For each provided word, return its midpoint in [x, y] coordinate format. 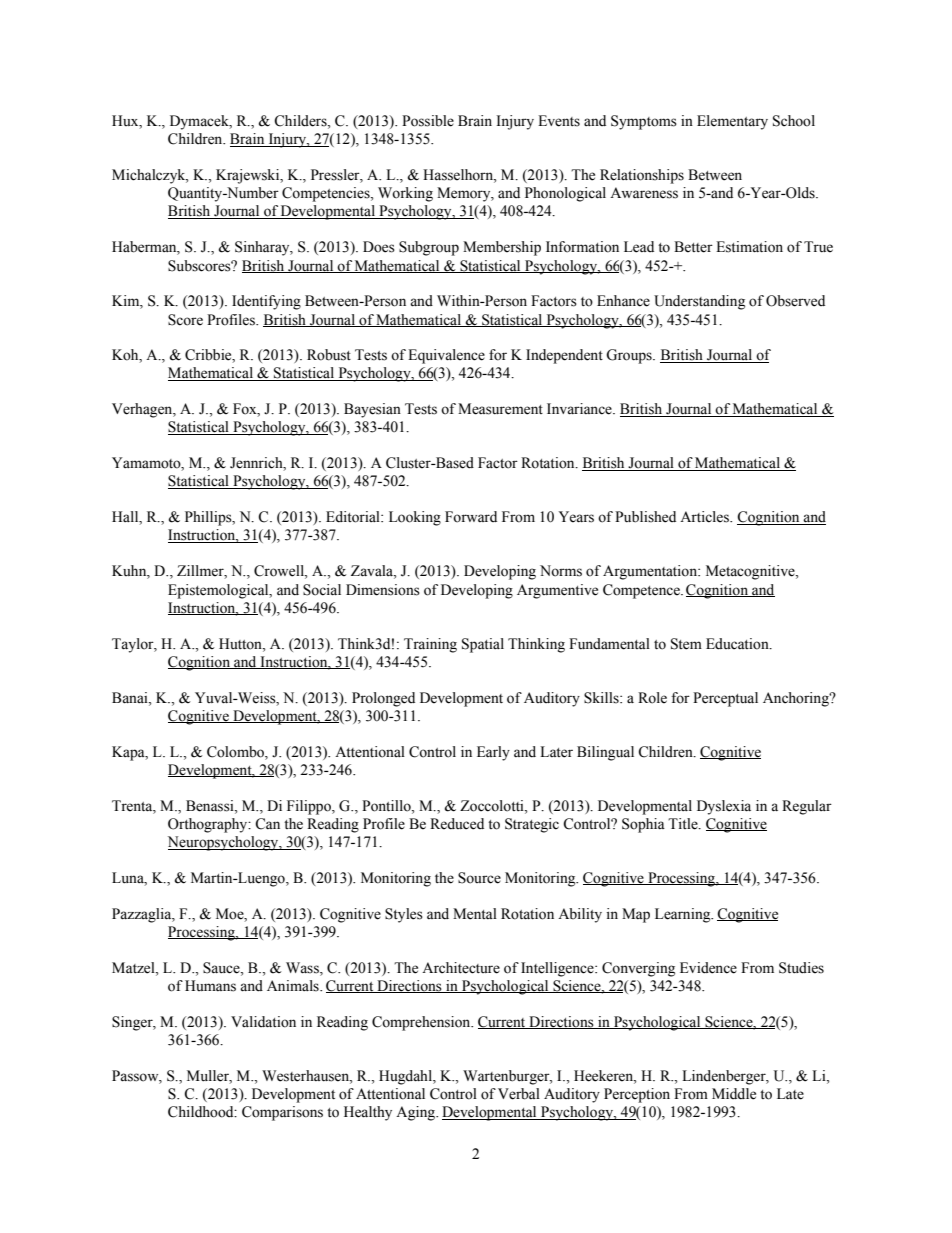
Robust [329, 355]
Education [738, 644]
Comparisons [282, 1113]
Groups [630, 356]
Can [267, 824]
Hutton [241, 644]
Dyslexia [724, 807]
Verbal [519, 1094]
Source [479, 878]
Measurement [500, 409]
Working [405, 194]
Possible [428, 121]
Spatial [483, 645]
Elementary [732, 122]
